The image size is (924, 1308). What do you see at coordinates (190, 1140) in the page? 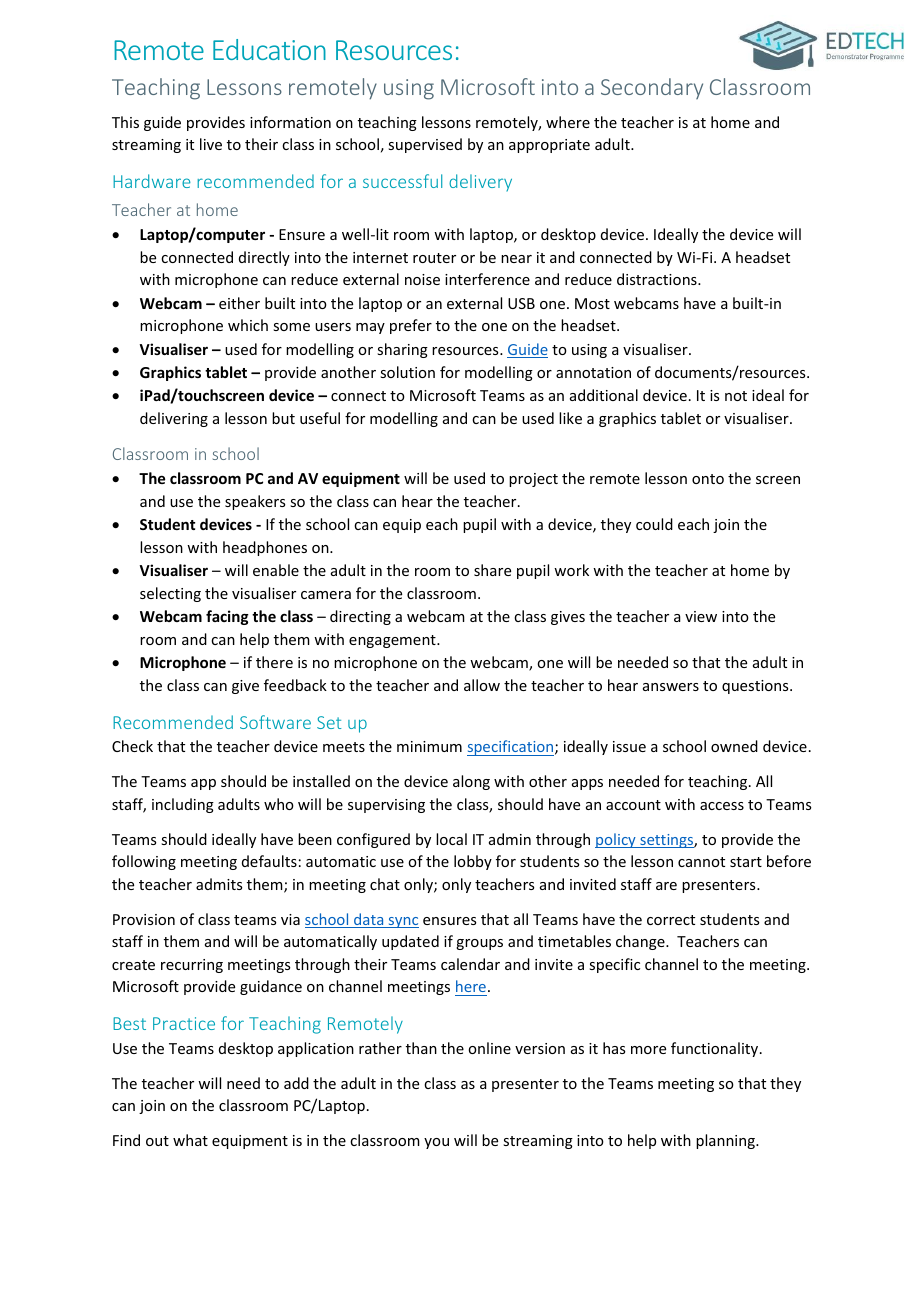
I see `what` at bounding box center [190, 1140].
